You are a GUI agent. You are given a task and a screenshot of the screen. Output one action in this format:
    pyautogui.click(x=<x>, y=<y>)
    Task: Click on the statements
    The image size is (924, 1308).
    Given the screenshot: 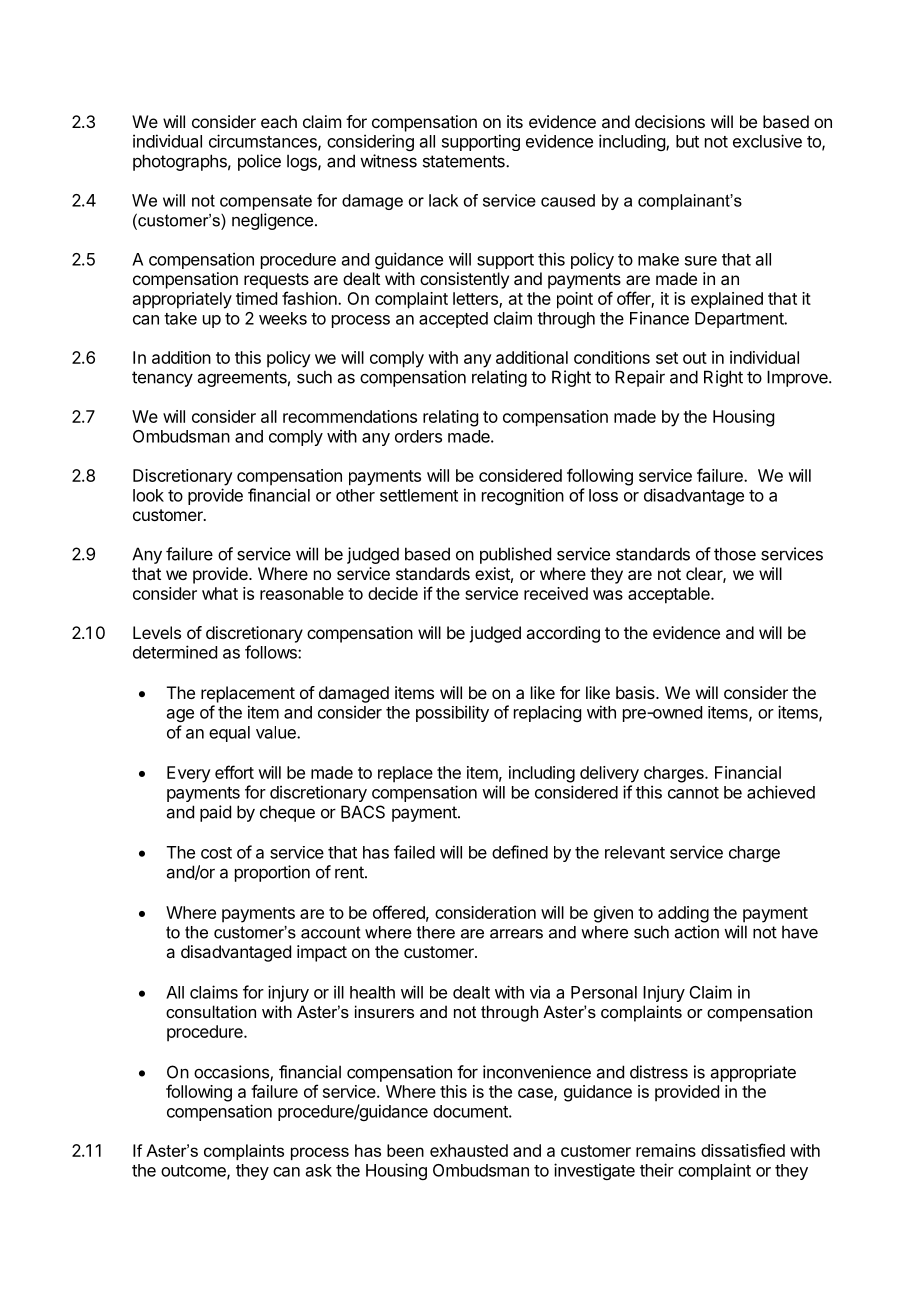 What is the action you would take?
    pyautogui.click(x=465, y=161)
